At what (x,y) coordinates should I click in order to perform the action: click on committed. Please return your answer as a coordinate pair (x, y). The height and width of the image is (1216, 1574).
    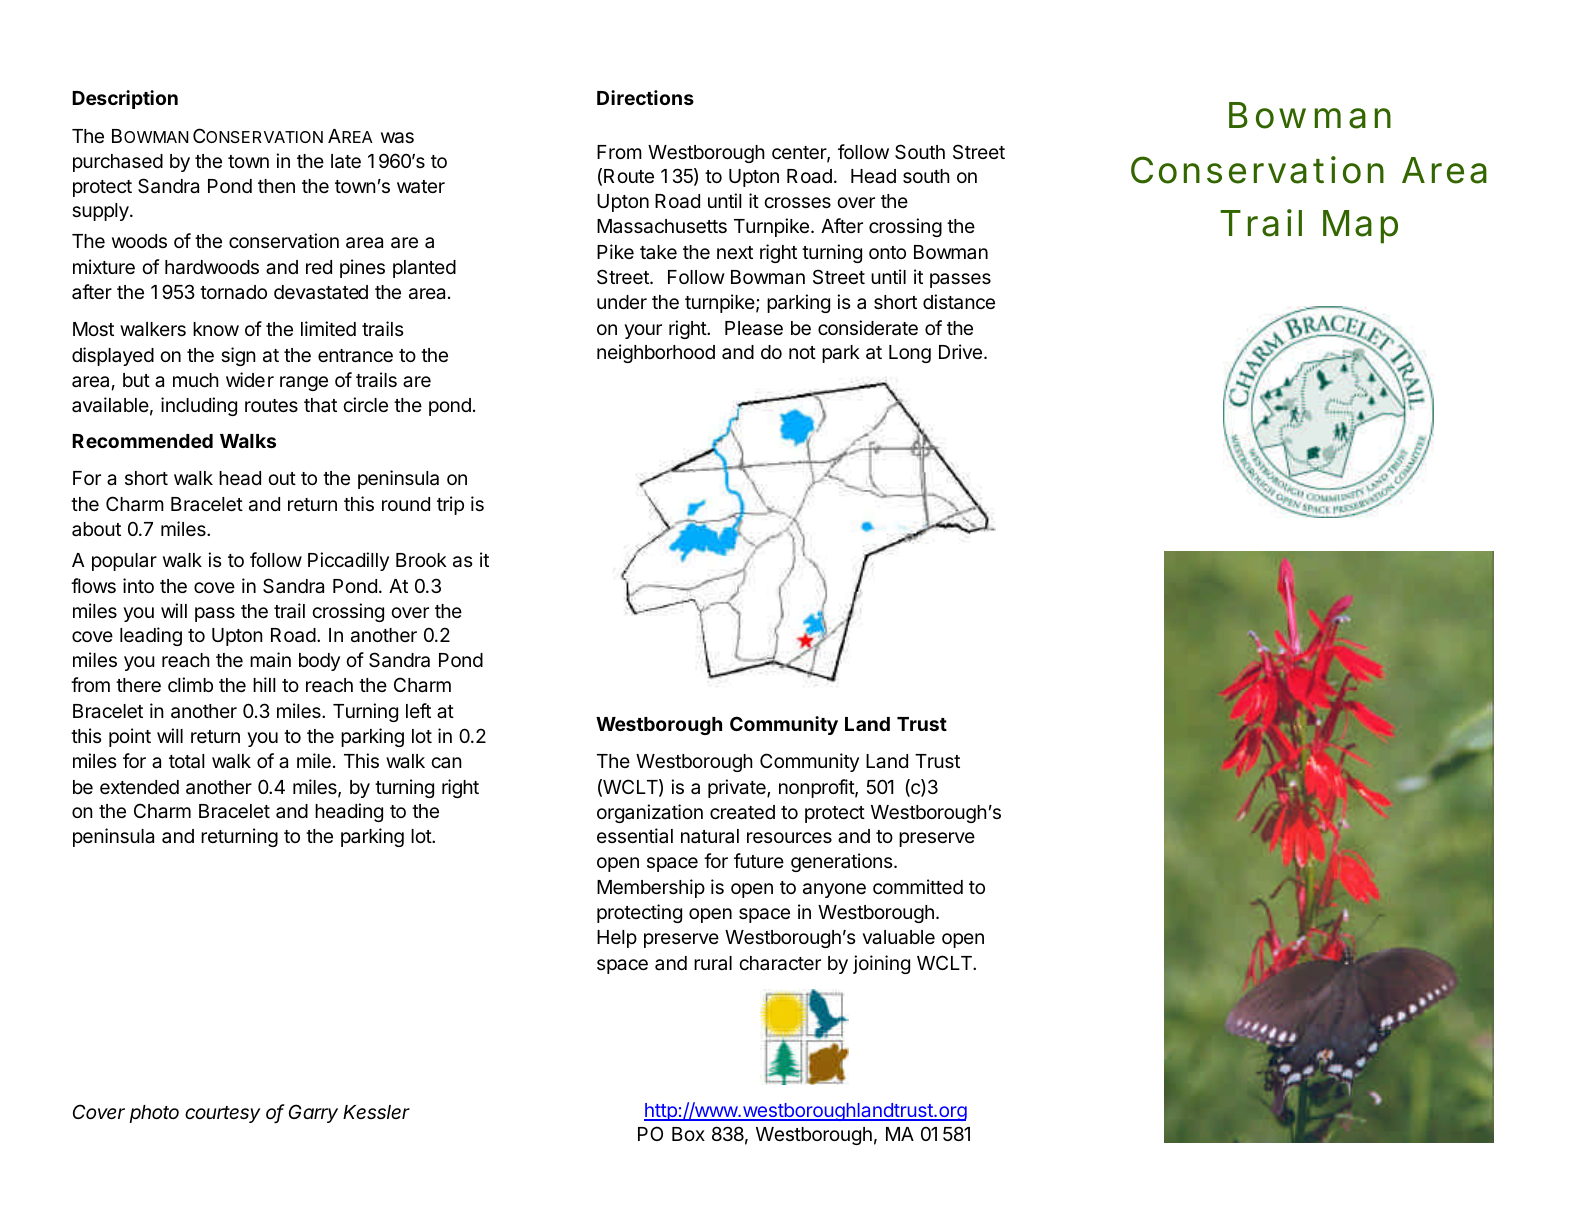
    Looking at the image, I should click on (918, 886).
